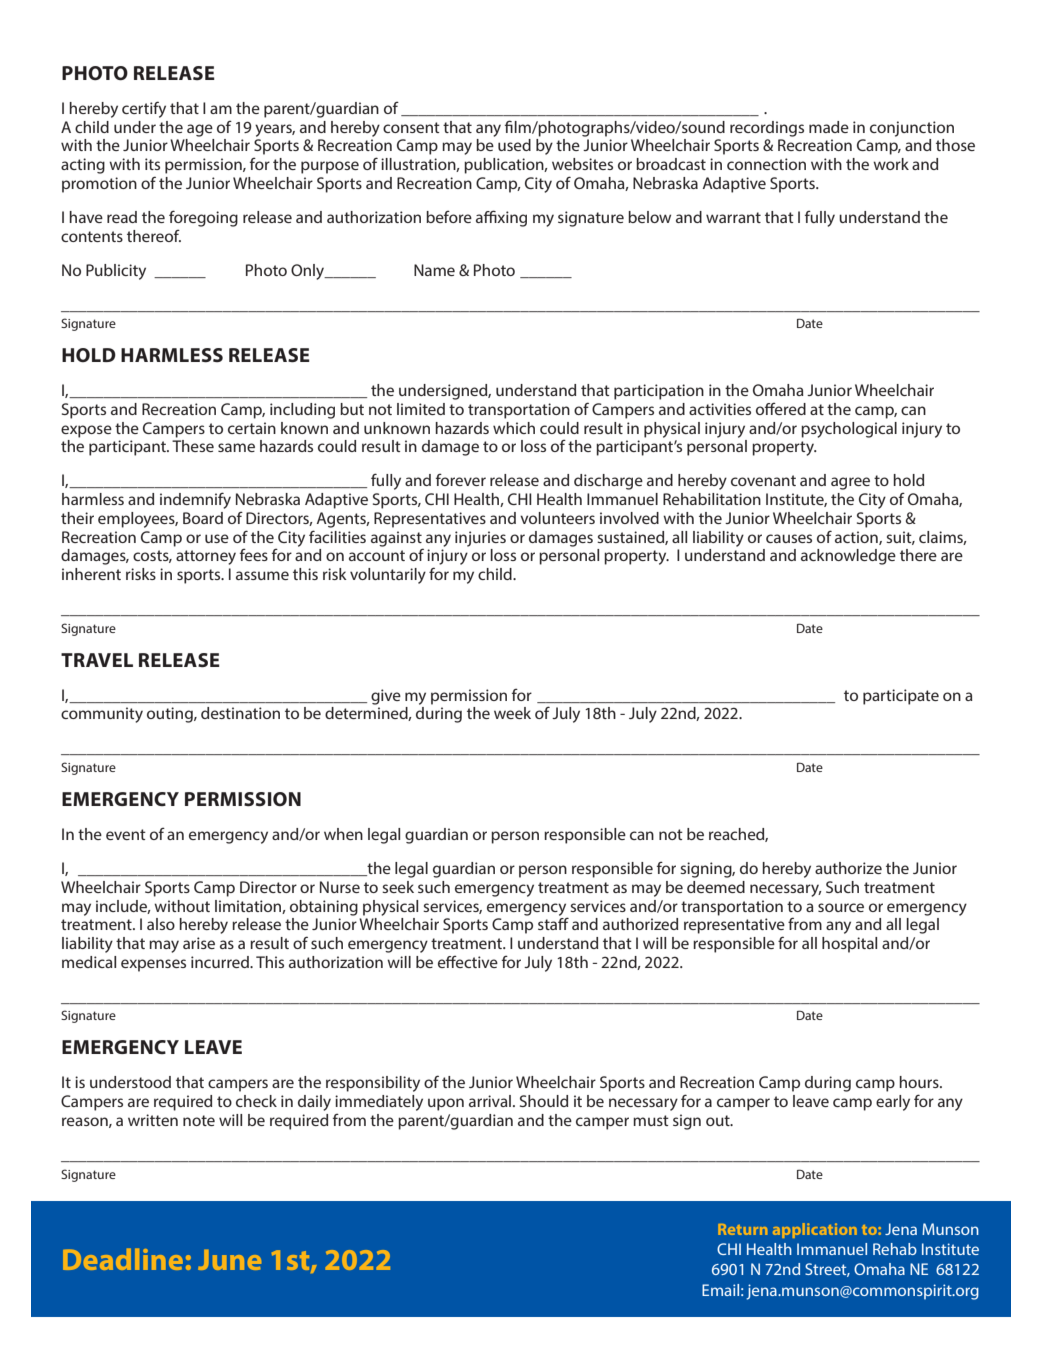 Image resolution: width=1041 pixels, height=1347 pixels. Describe the element at coordinates (229, 1260) in the page. I see `June` at that location.
